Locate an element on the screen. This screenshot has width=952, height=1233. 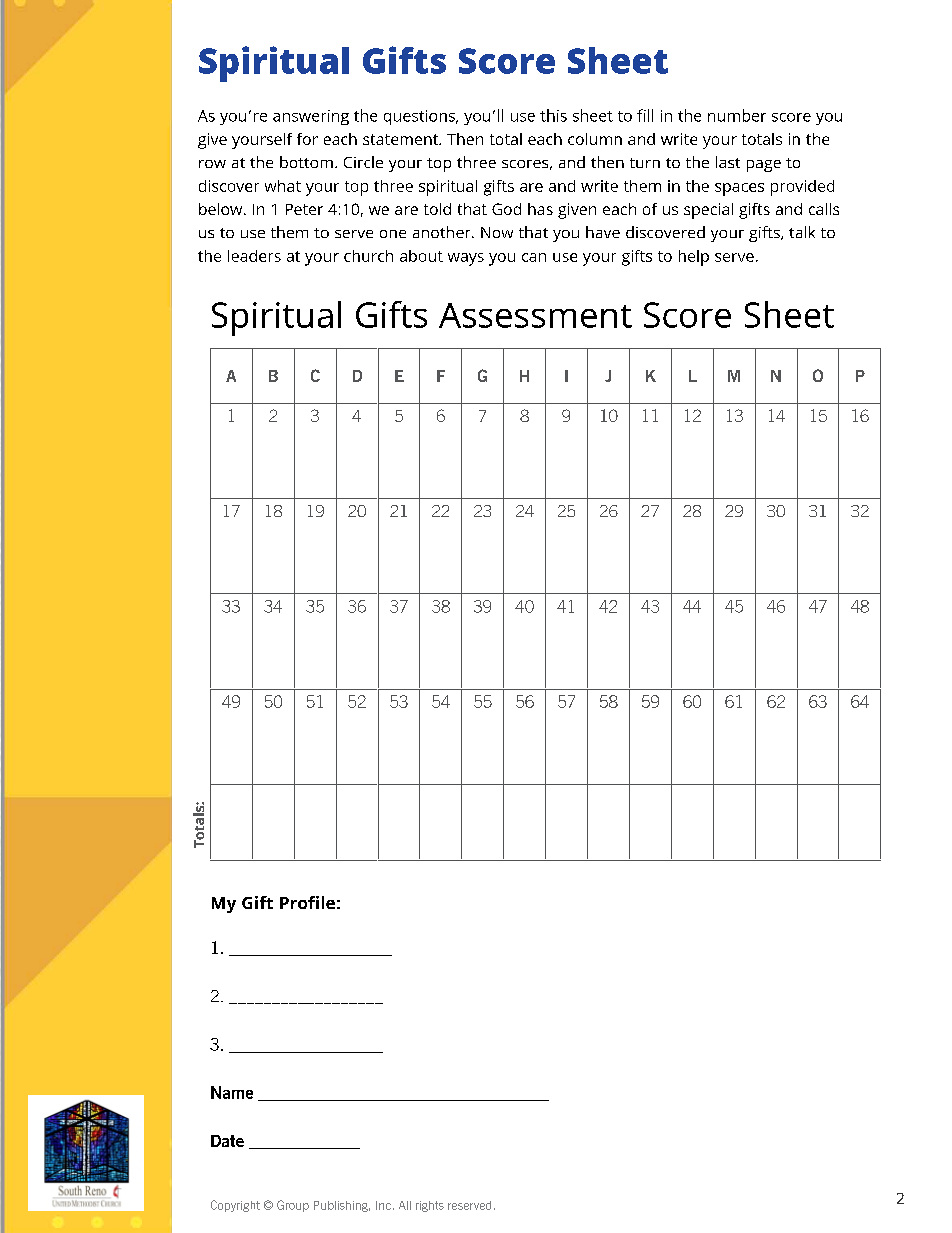
this is located at coordinates (553, 115).
